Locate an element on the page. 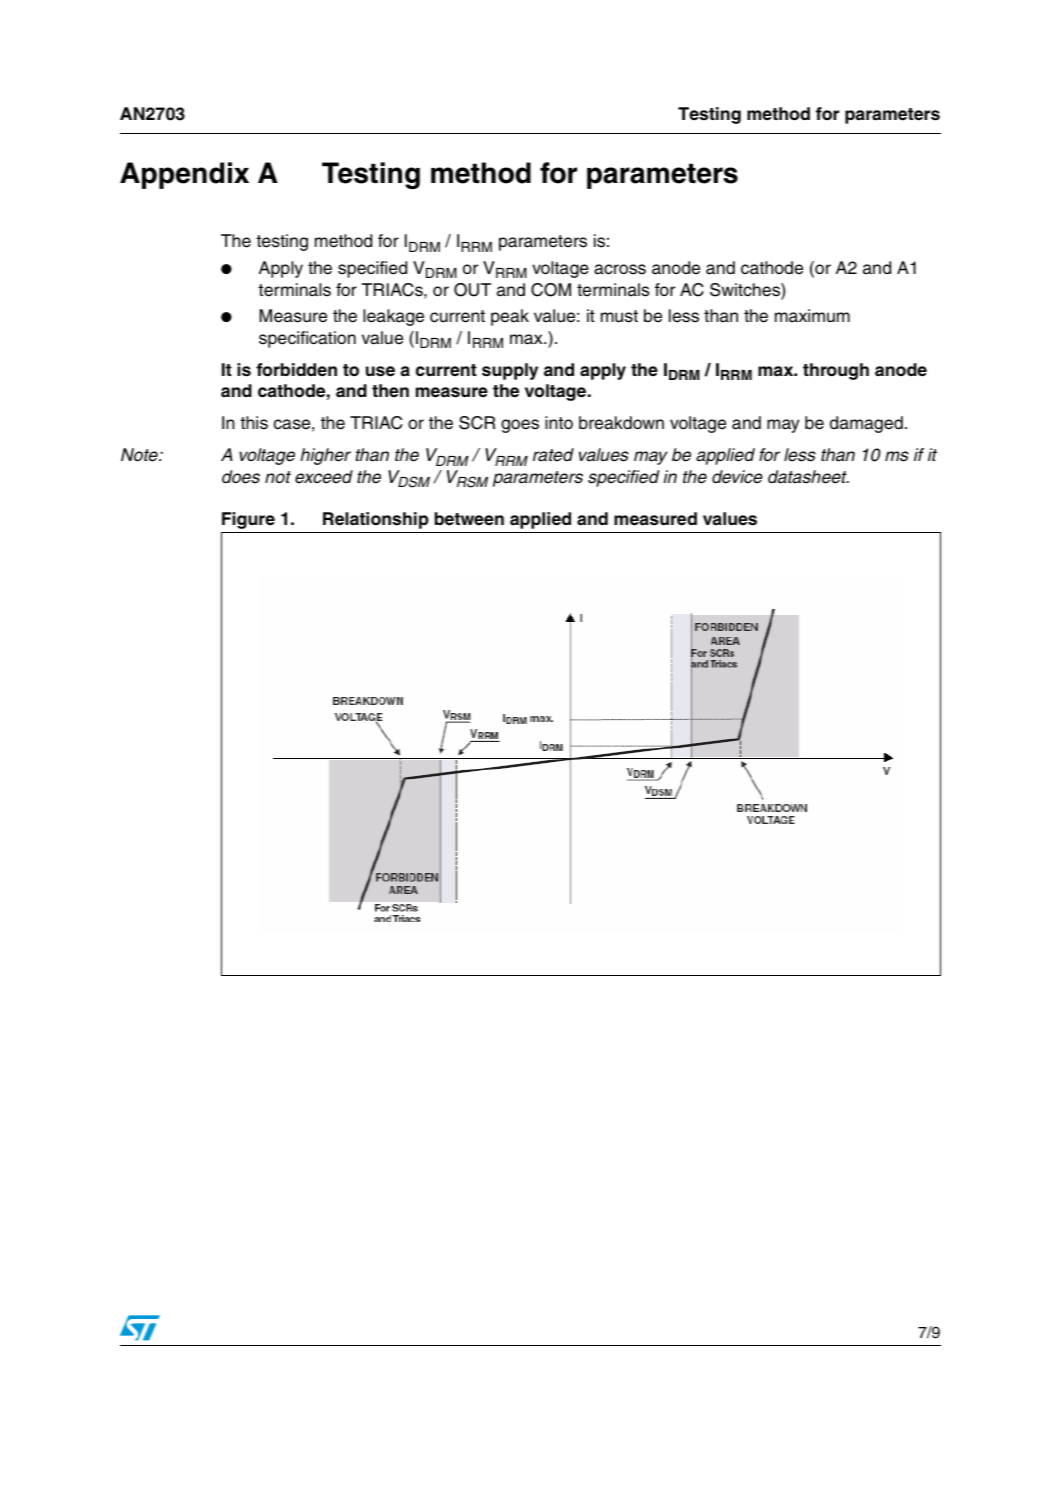  Appendix is located at coordinates (184, 175).
